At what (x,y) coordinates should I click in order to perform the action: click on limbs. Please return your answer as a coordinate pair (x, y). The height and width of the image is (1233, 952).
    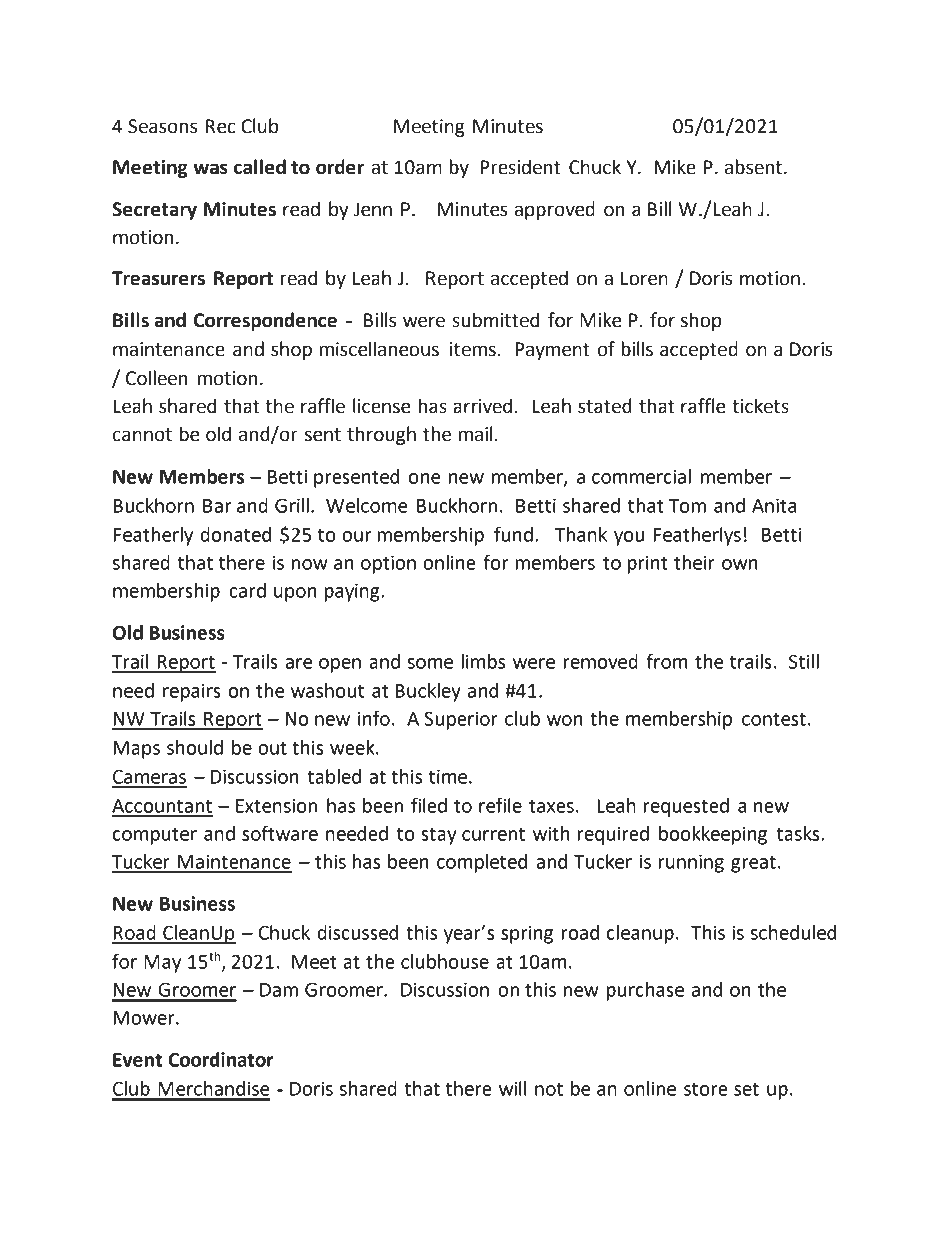
    Looking at the image, I should click on (483, 661).
